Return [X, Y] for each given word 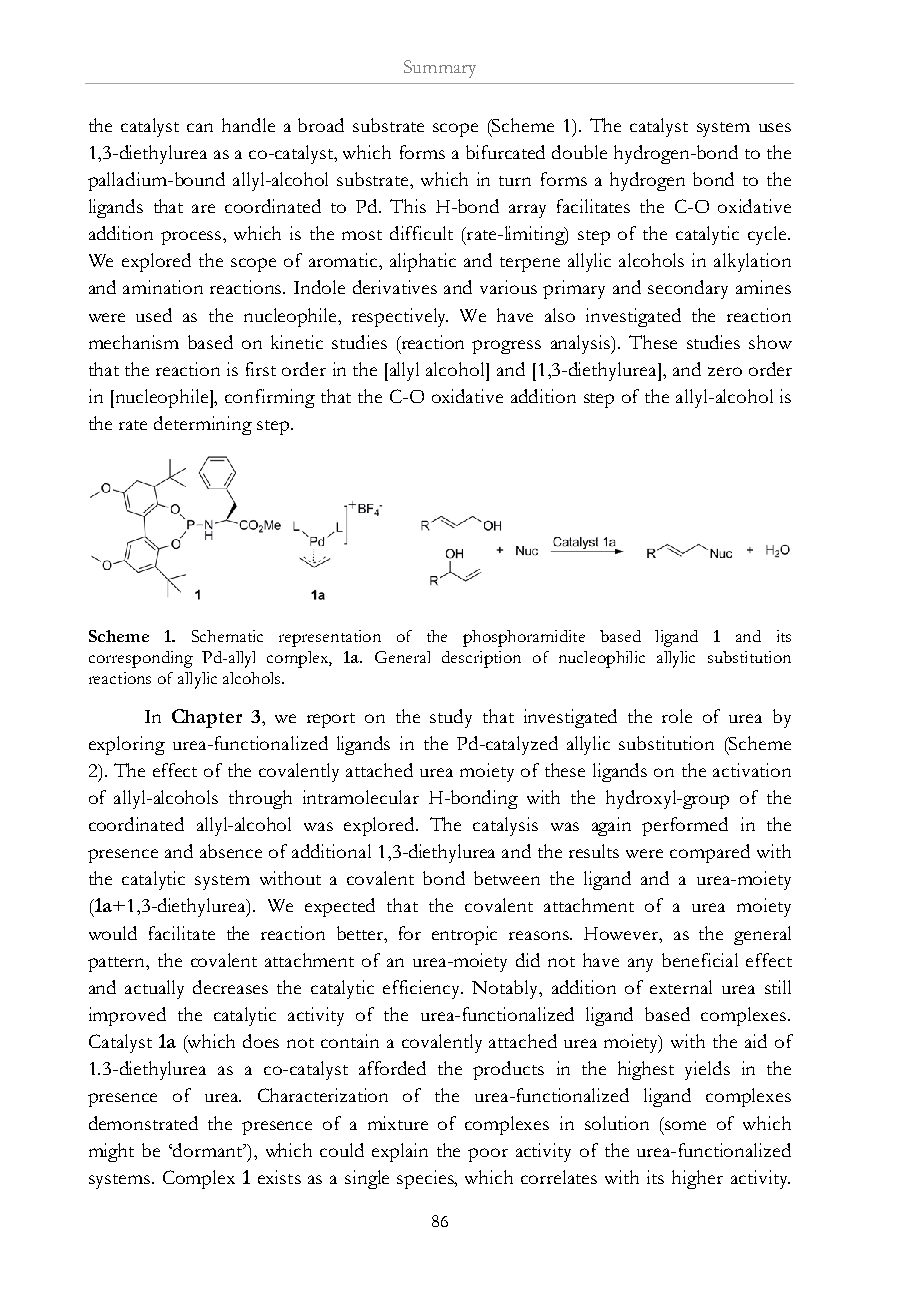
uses [775, 127]
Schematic [227, 636]
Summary [440, 69]
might [111, 1152]
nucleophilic [602, 659]
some [685, 1125]
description [481, 659]
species [426, 1179]
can [200, 127]
